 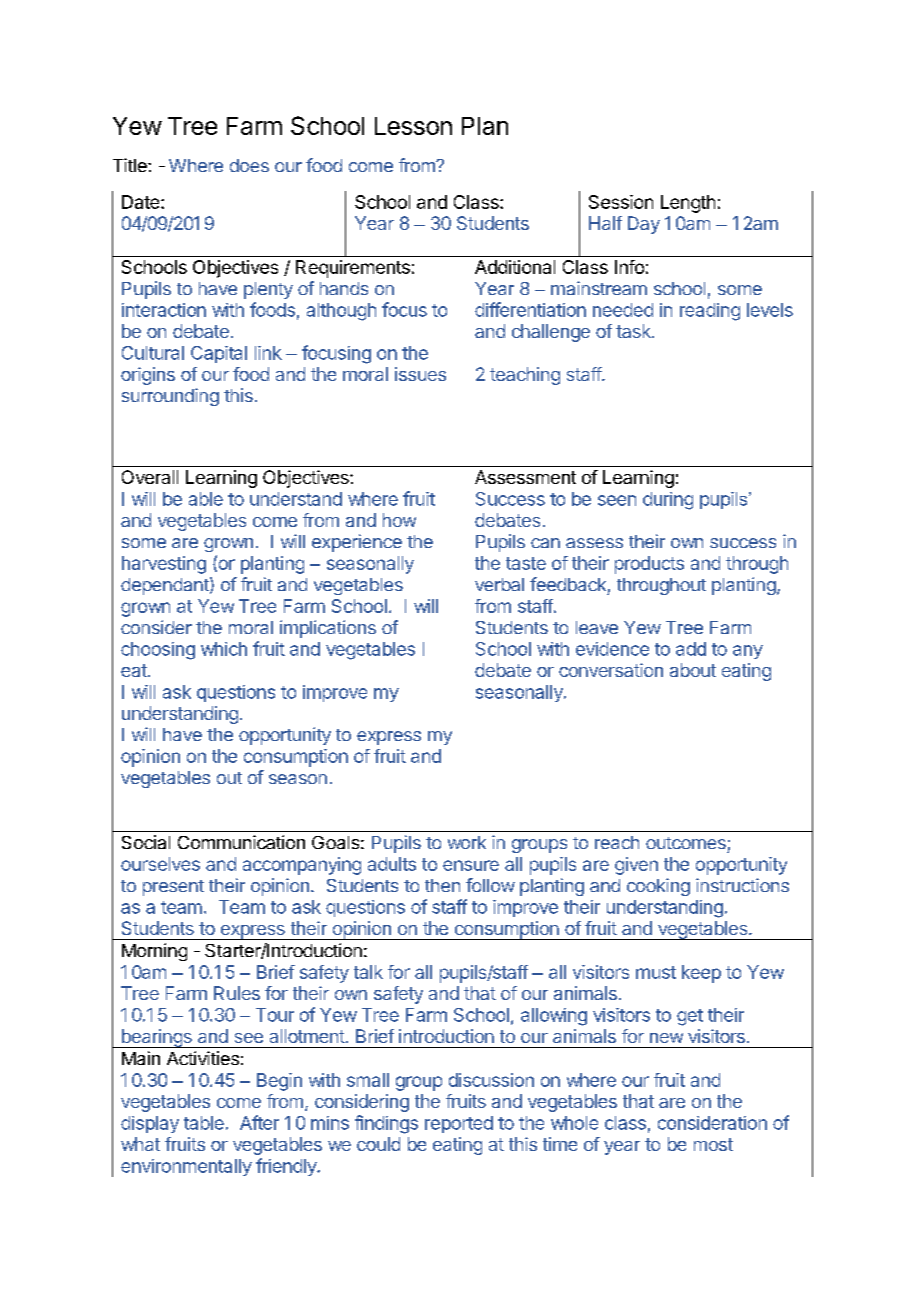 I want to click on Lesson, so click(x=413, y=126).
